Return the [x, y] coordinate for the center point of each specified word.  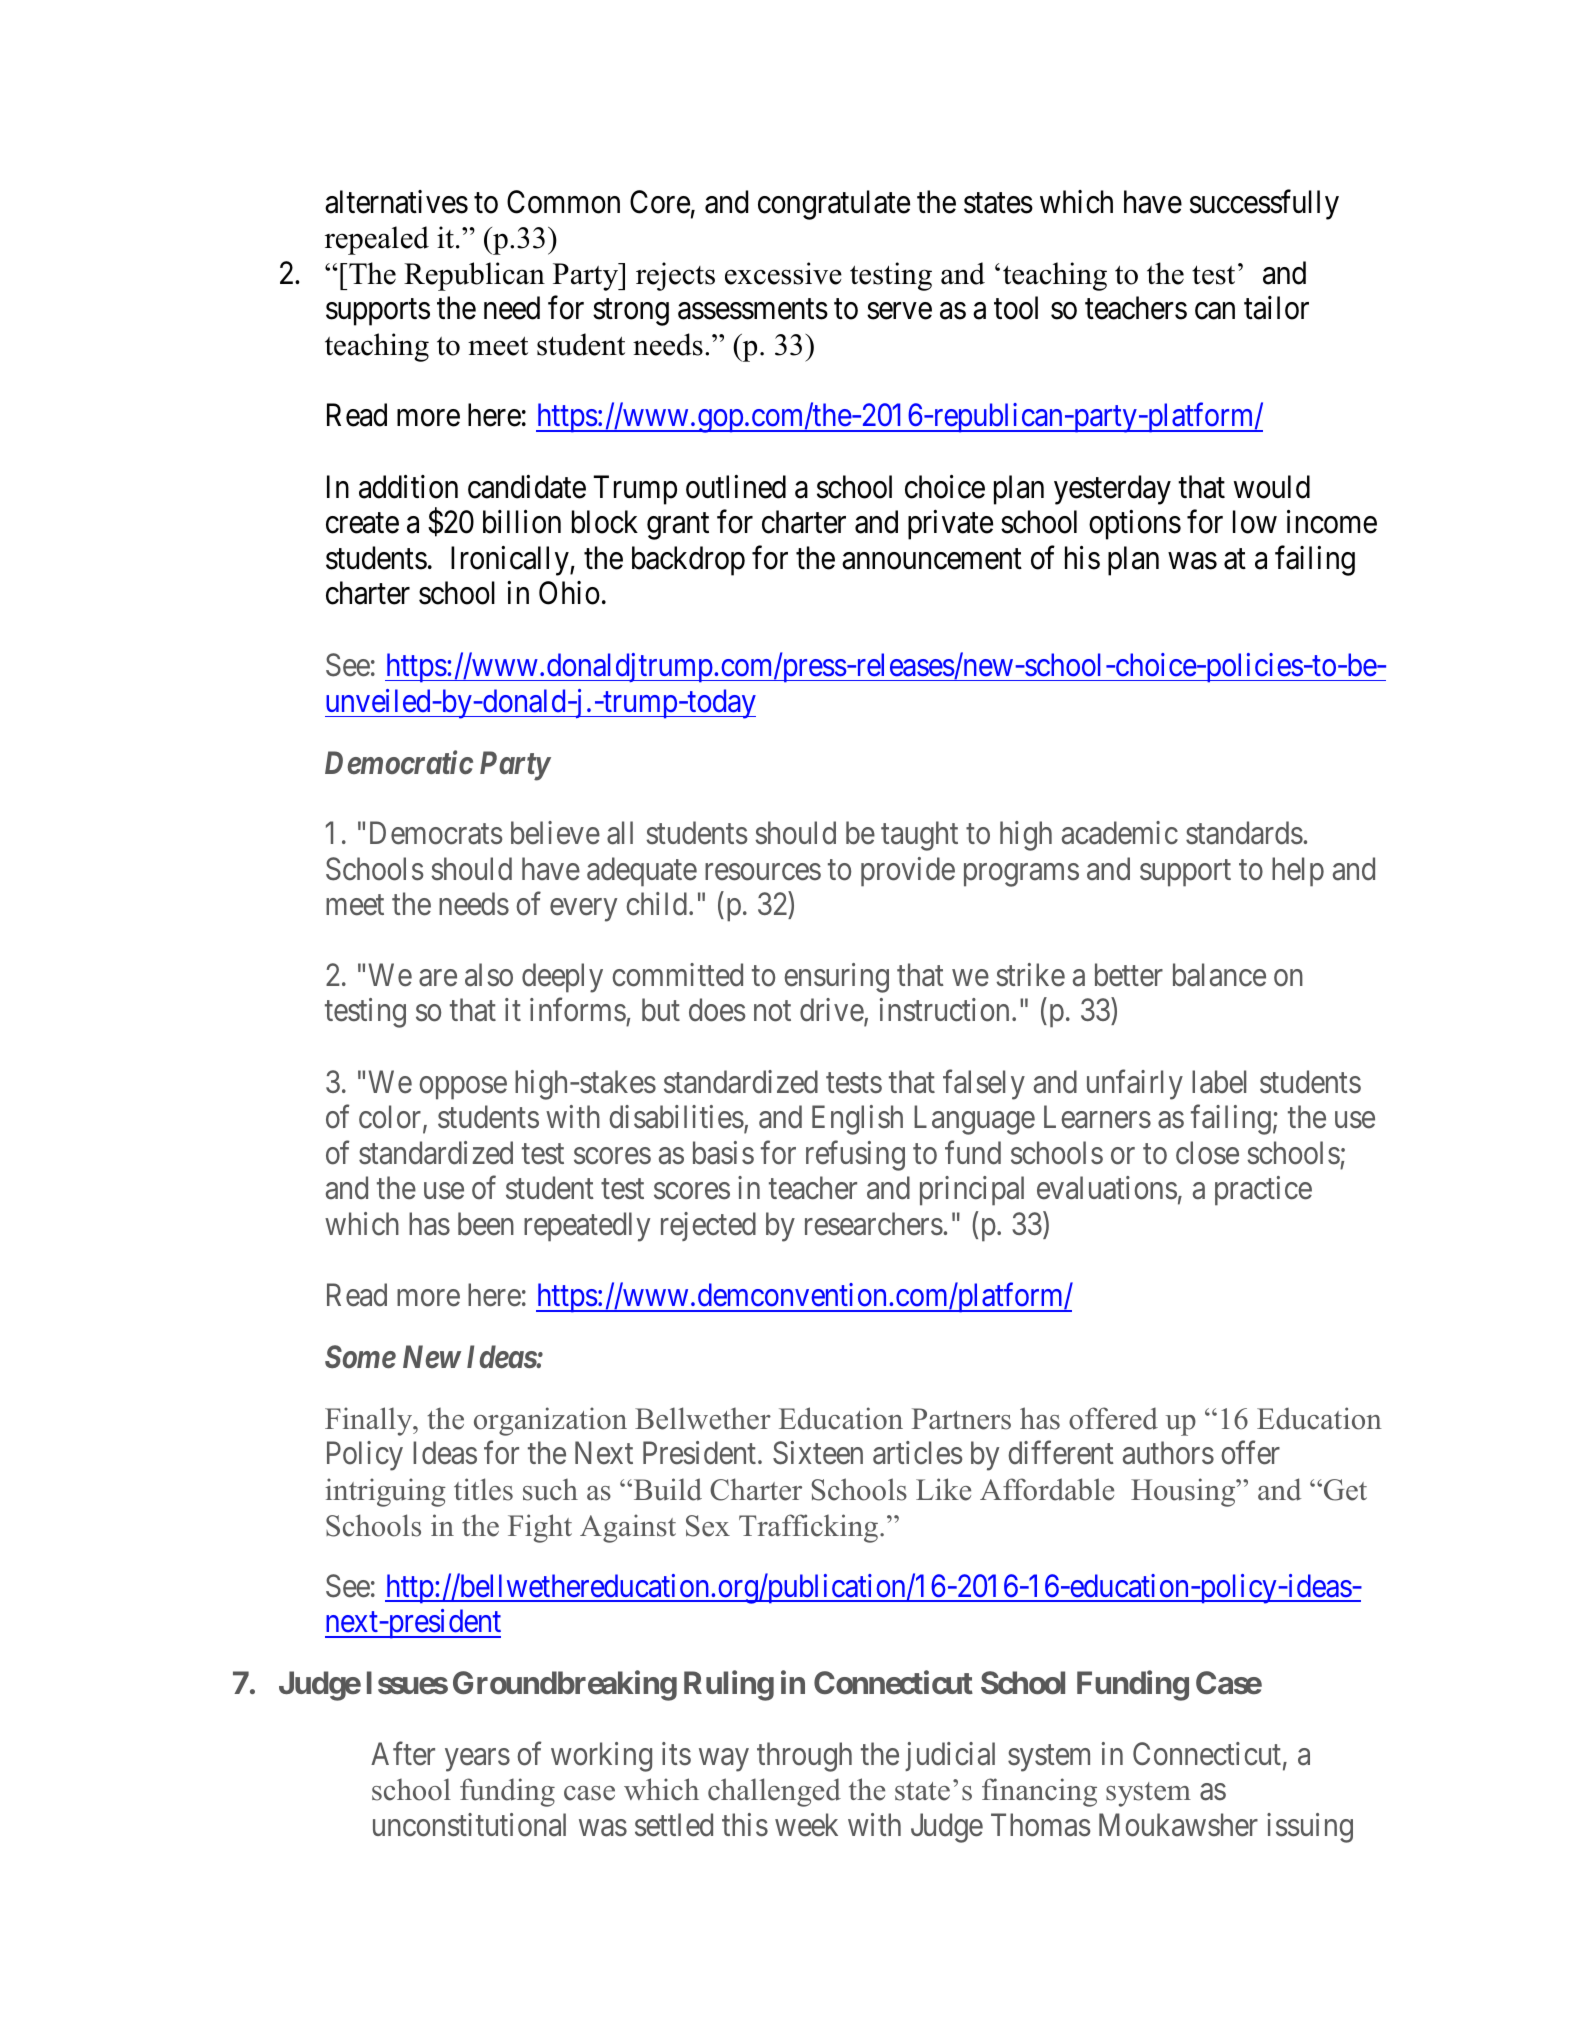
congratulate [834, 205]
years [477, 1760]
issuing [1310, 1828]
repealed [377, 240]
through [804, 1757]
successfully [1264, 205]
